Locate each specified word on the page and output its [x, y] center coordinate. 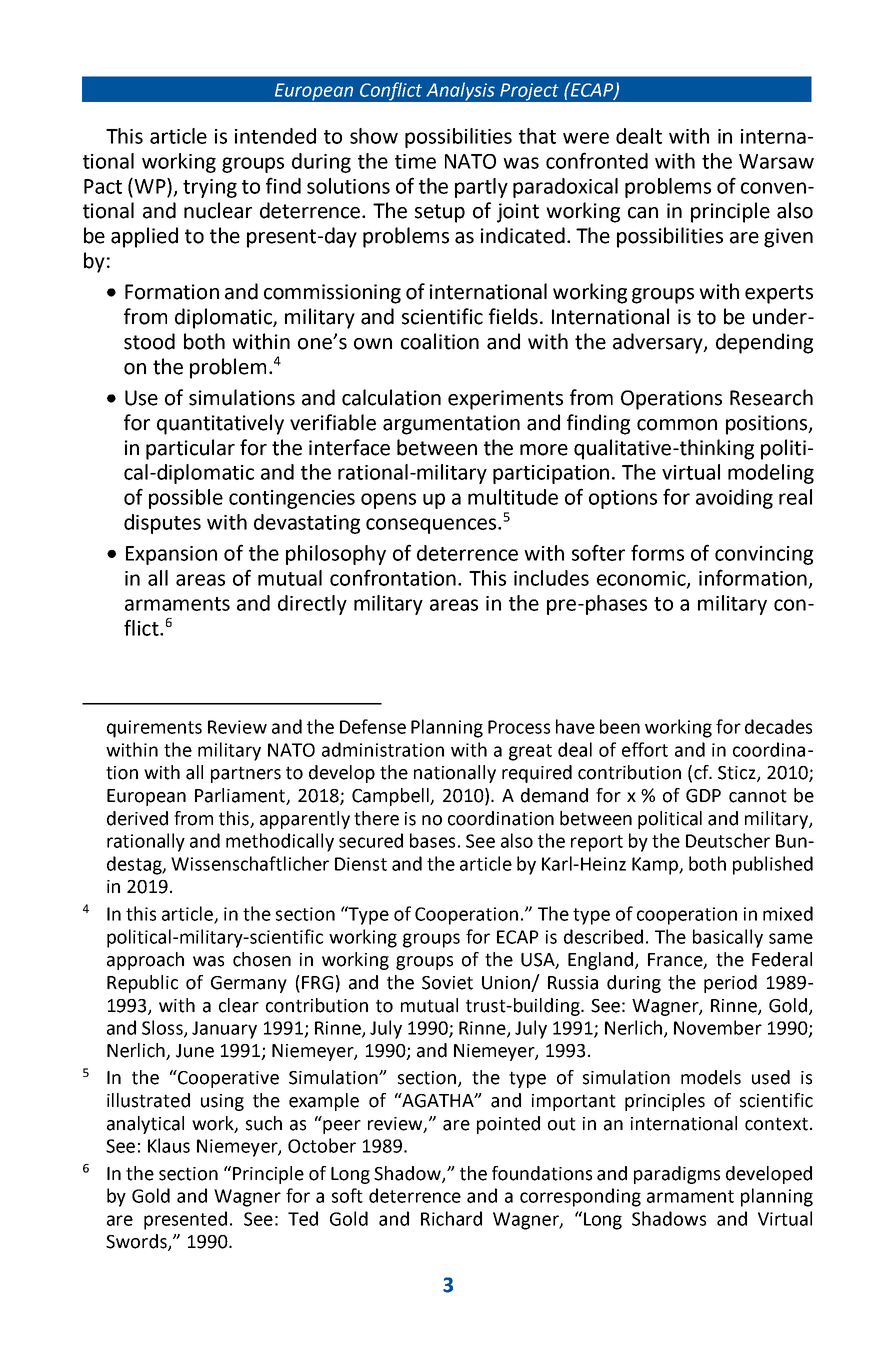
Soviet [447, 983]
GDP [703, 796]
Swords [137, 1242]
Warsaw [776, 161]
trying [210, 188]
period [730, 984]
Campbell [391, 797]
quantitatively [220, 424]
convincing [764, 555]
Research [771, 397]
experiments [505, 400]
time [415, 161]
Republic [142, 984]
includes [551, 578]
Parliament [241, 796]
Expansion [171, 555]
